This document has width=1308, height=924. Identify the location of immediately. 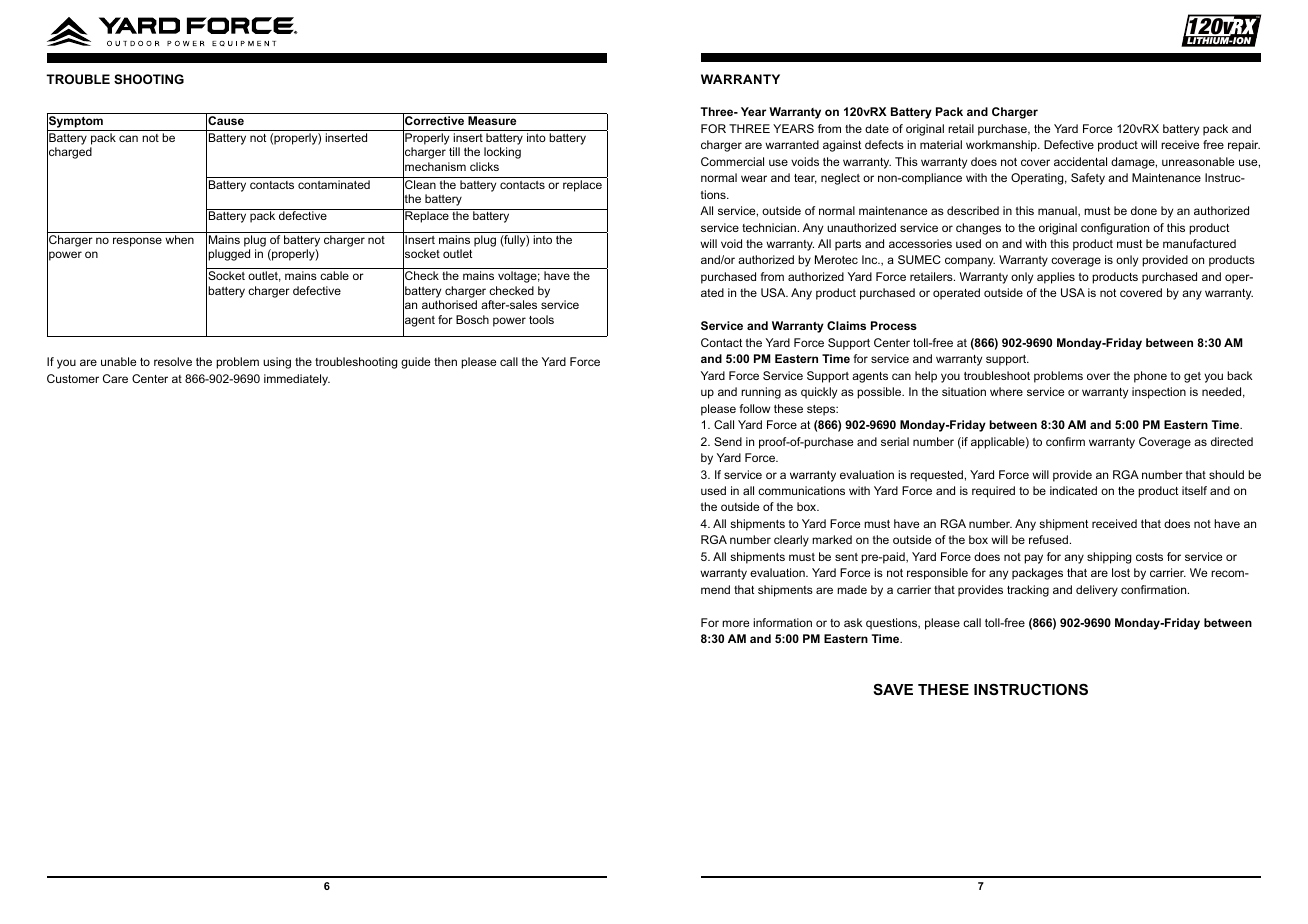
(297, 380).
